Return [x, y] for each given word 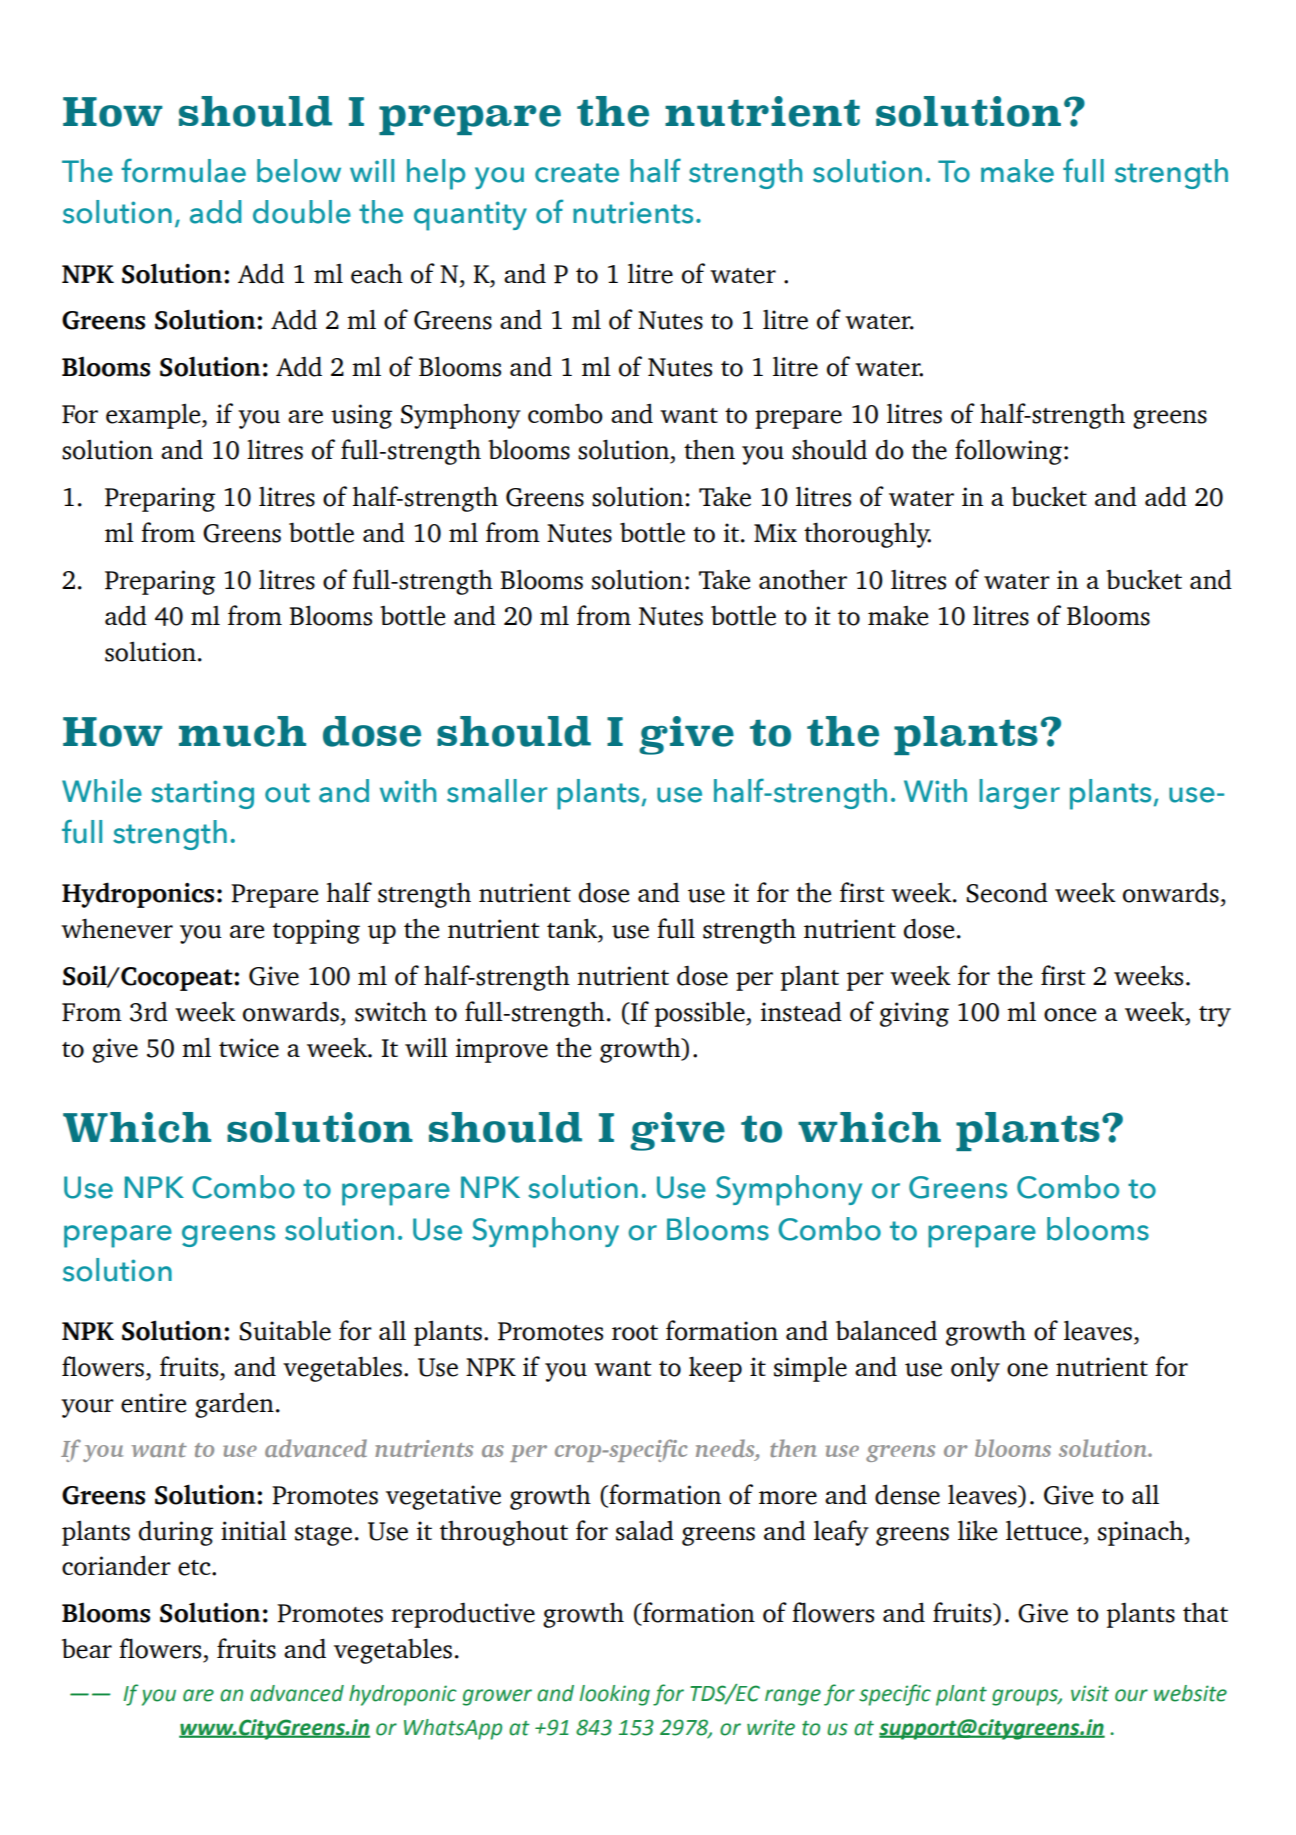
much [242, 731]
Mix [775, 532]
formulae [183, 170]
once [1070, 1015]
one [1027, 1370]
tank [573, 928]
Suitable [285, 1330]
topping [316, 931]
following [1008, 452]
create [577, 173]
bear [87, 1648]
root [635, 1333]
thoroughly [867, 535]
